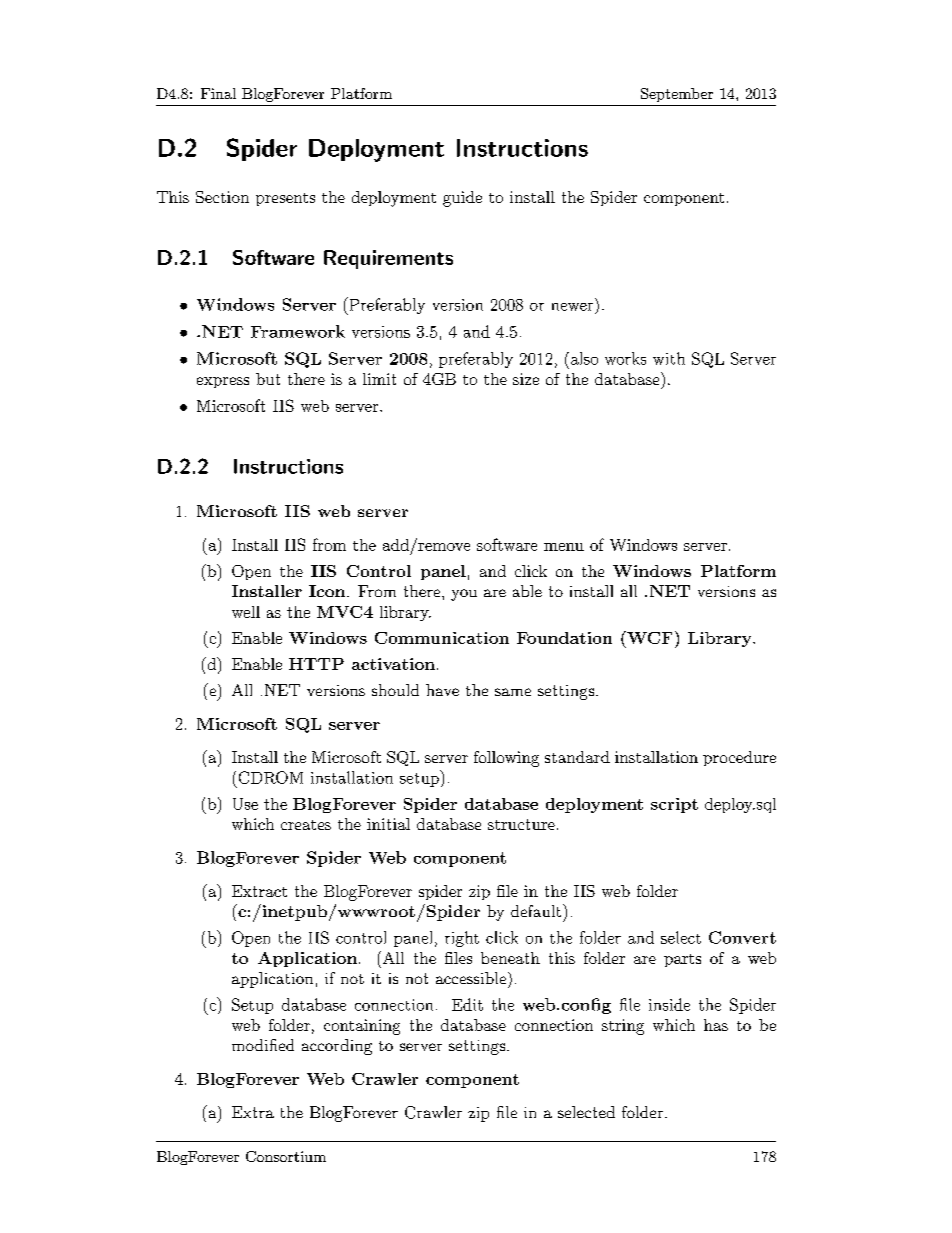  Describe the element at coordinates (218, 93) in the screenshot. I see `Final` at that location.
